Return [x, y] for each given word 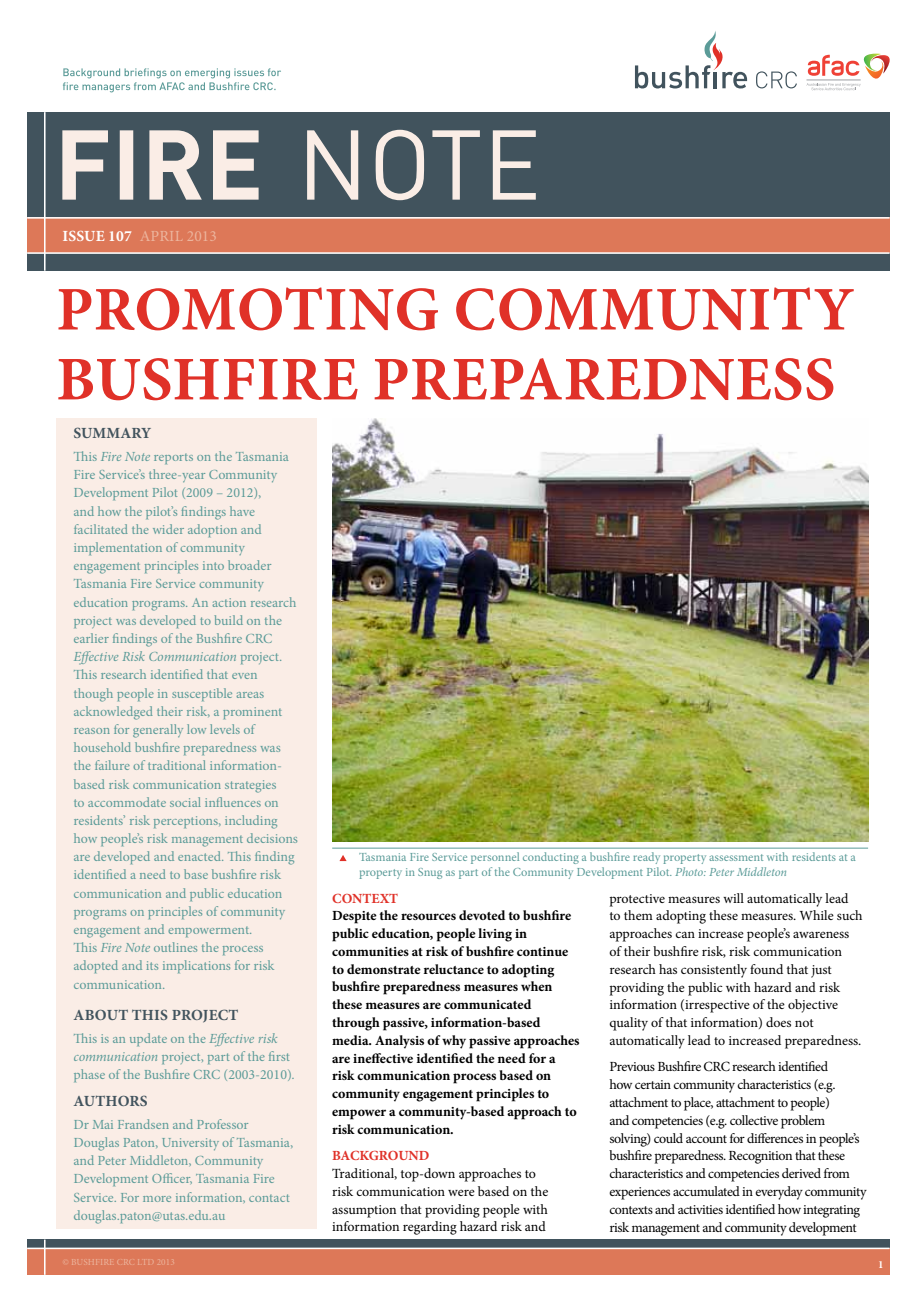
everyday [779, 1193]
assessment [736, 857]
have [242, 511]
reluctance [454, 969]
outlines [175, 947]
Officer [172, 1178]
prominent [252, 713]
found [766, 969]
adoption [212, 530]
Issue [83, 236]
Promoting [248, 309]
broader [249, 565]
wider [168, 529]
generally [158, 731]
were [461, 1192]
